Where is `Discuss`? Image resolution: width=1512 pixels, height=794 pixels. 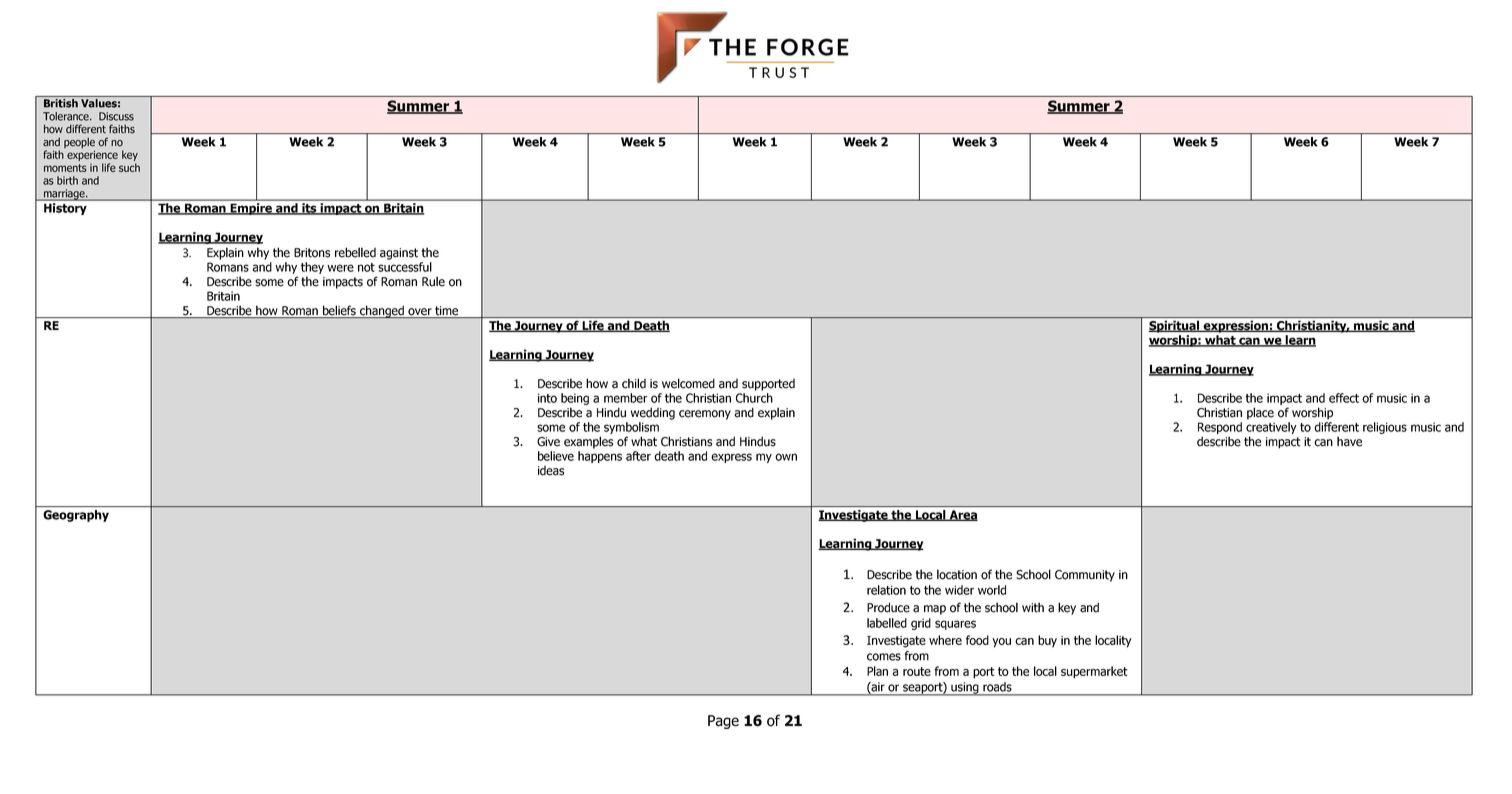 Discuss is located at coordinates (116, 116).
